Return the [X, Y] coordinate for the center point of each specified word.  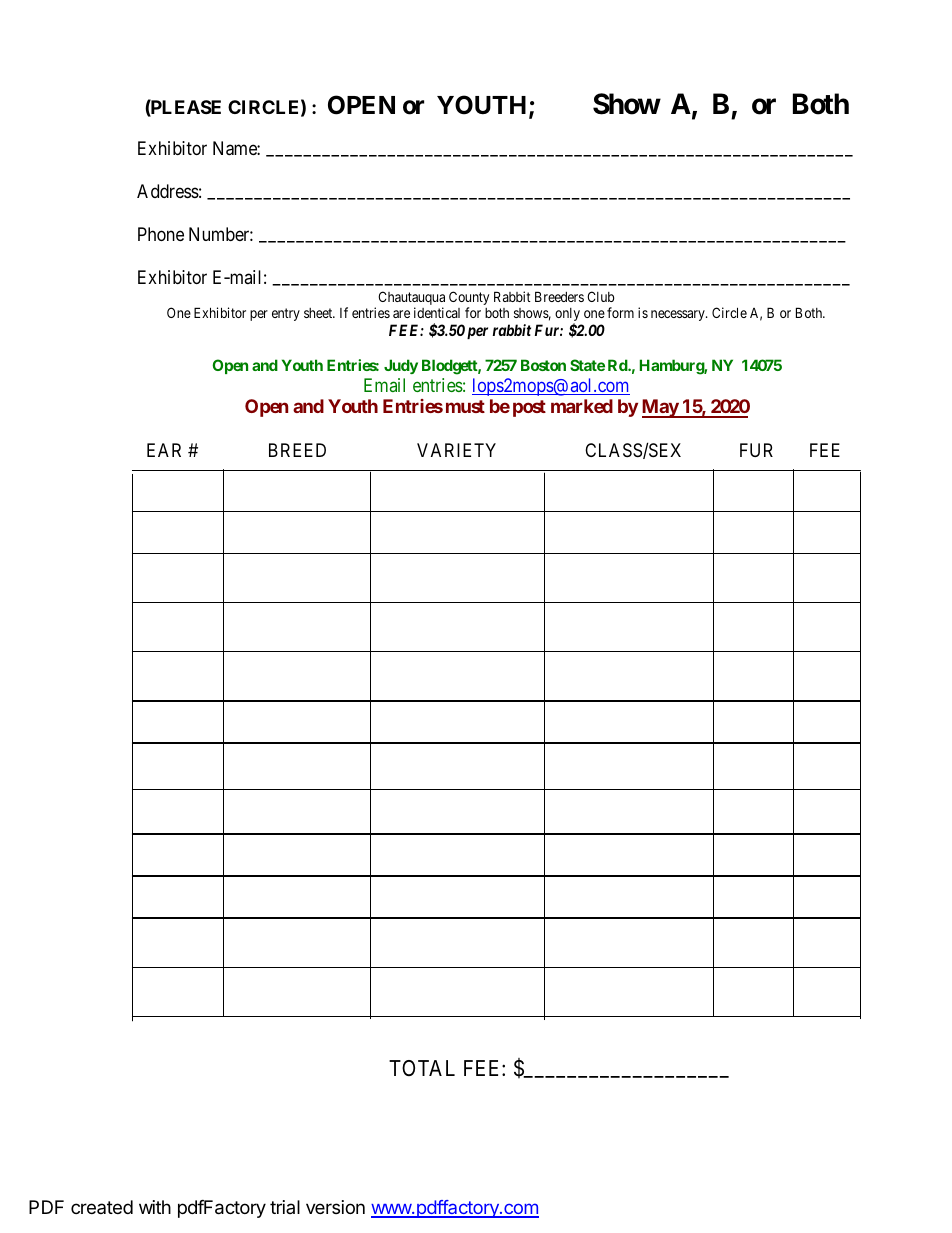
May [661, 408]
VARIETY [456, 450]
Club [600, 296]
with [155, 1207]
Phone [161, 234]
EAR [164, 450]
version [335, 1207]
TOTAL [422, 1068]
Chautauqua [411, 299]
